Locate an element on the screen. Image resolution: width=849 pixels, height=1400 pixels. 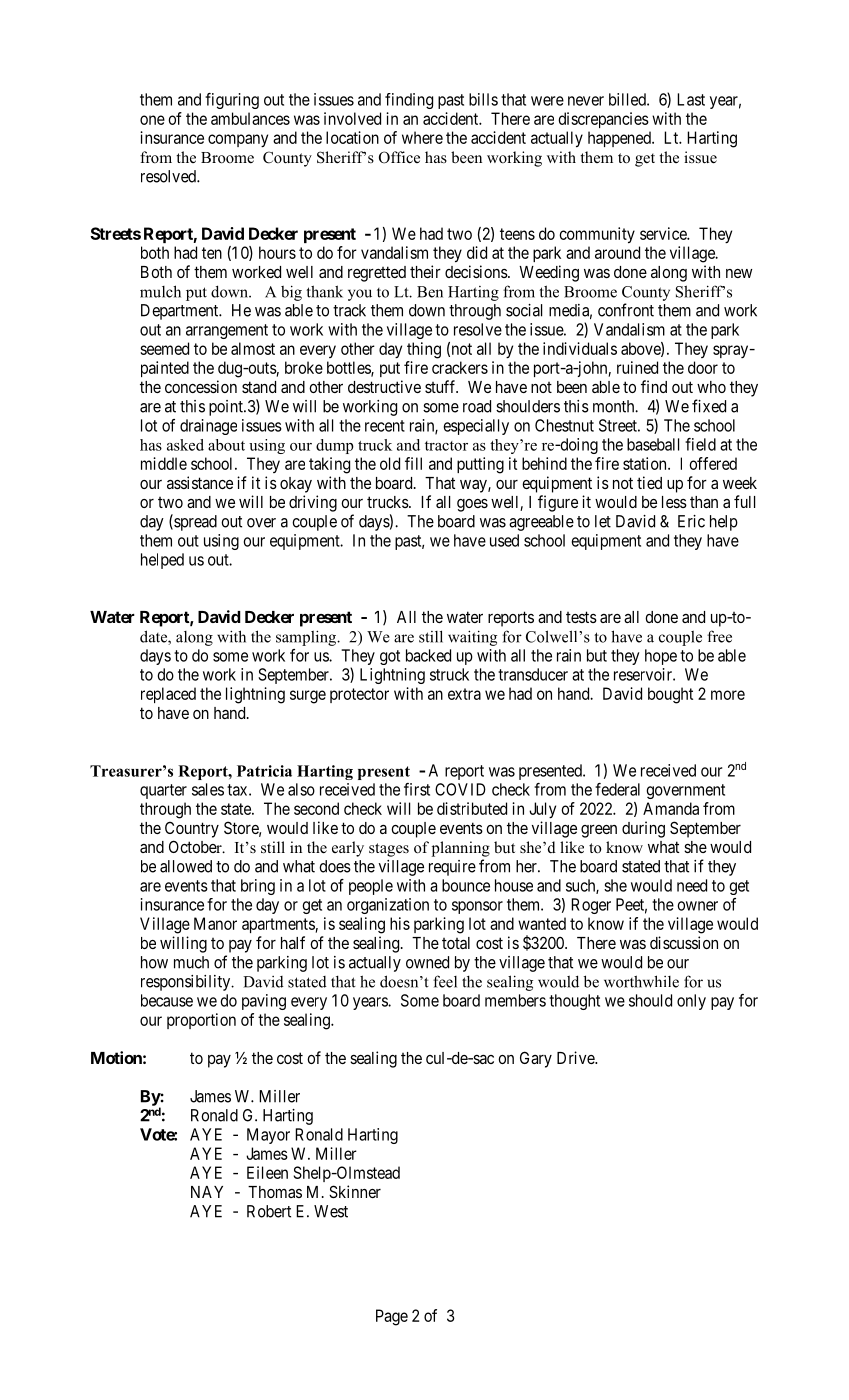
Robert is located at coordinates (269, 1211).
